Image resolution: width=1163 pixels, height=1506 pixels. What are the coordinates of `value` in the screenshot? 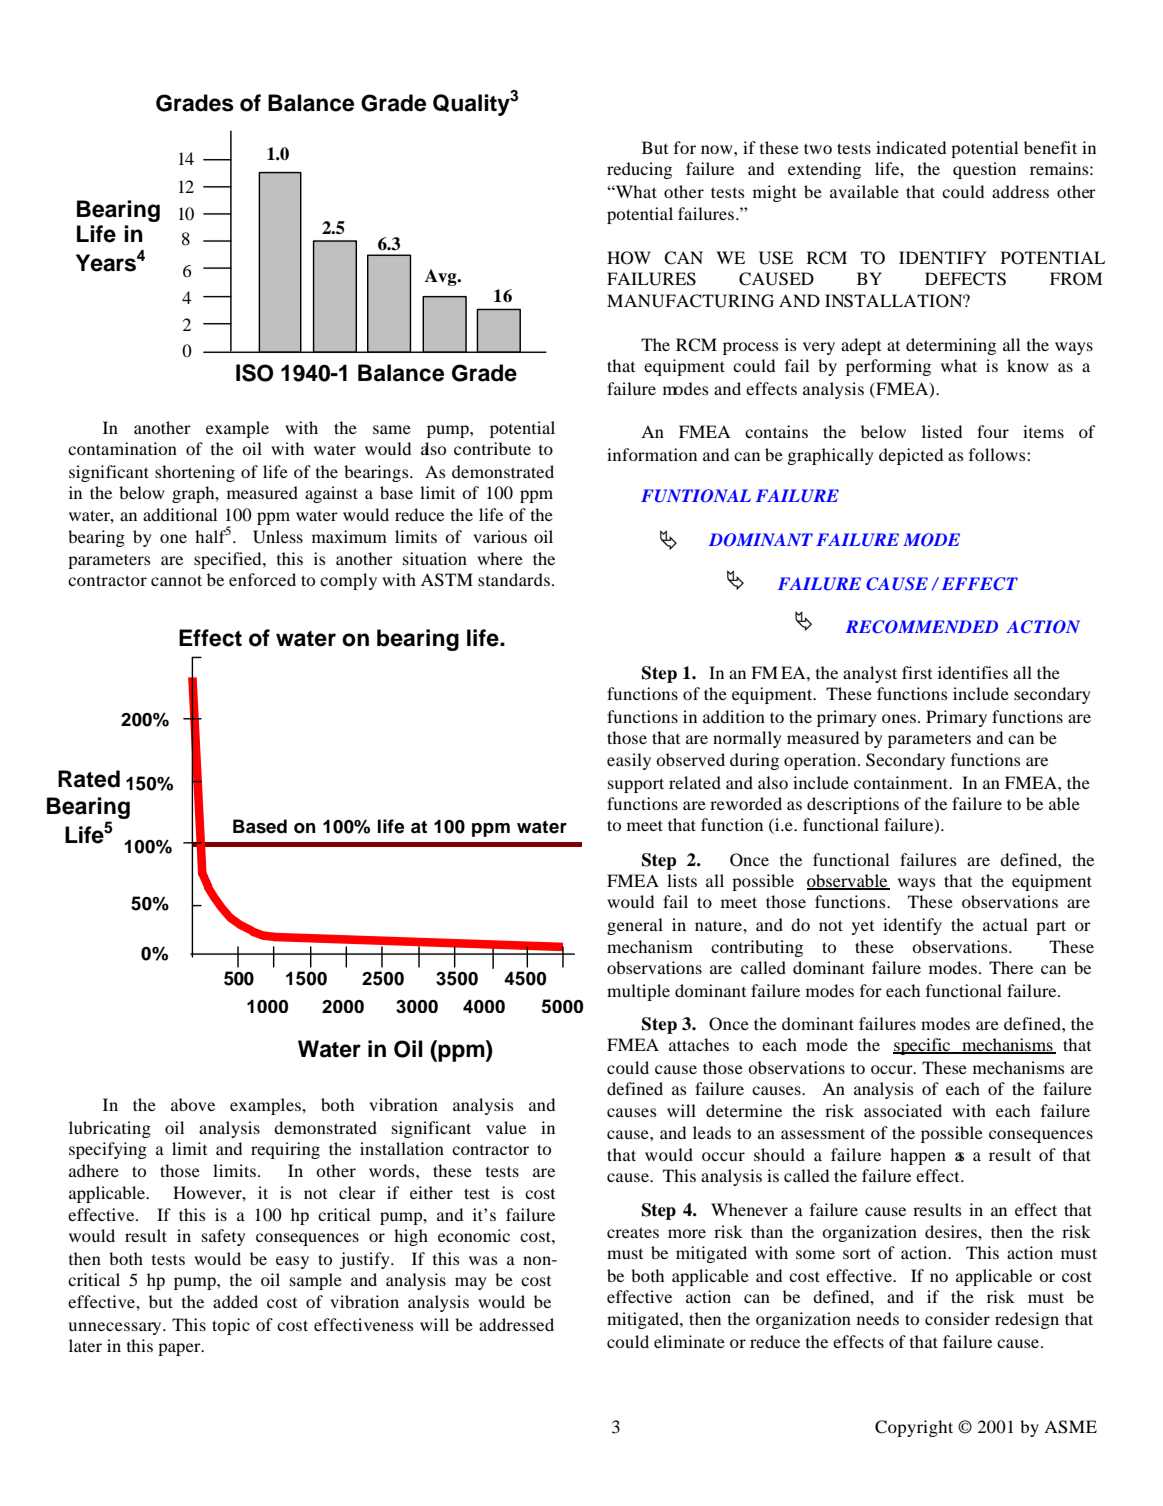 It's located at (506, 1127).
